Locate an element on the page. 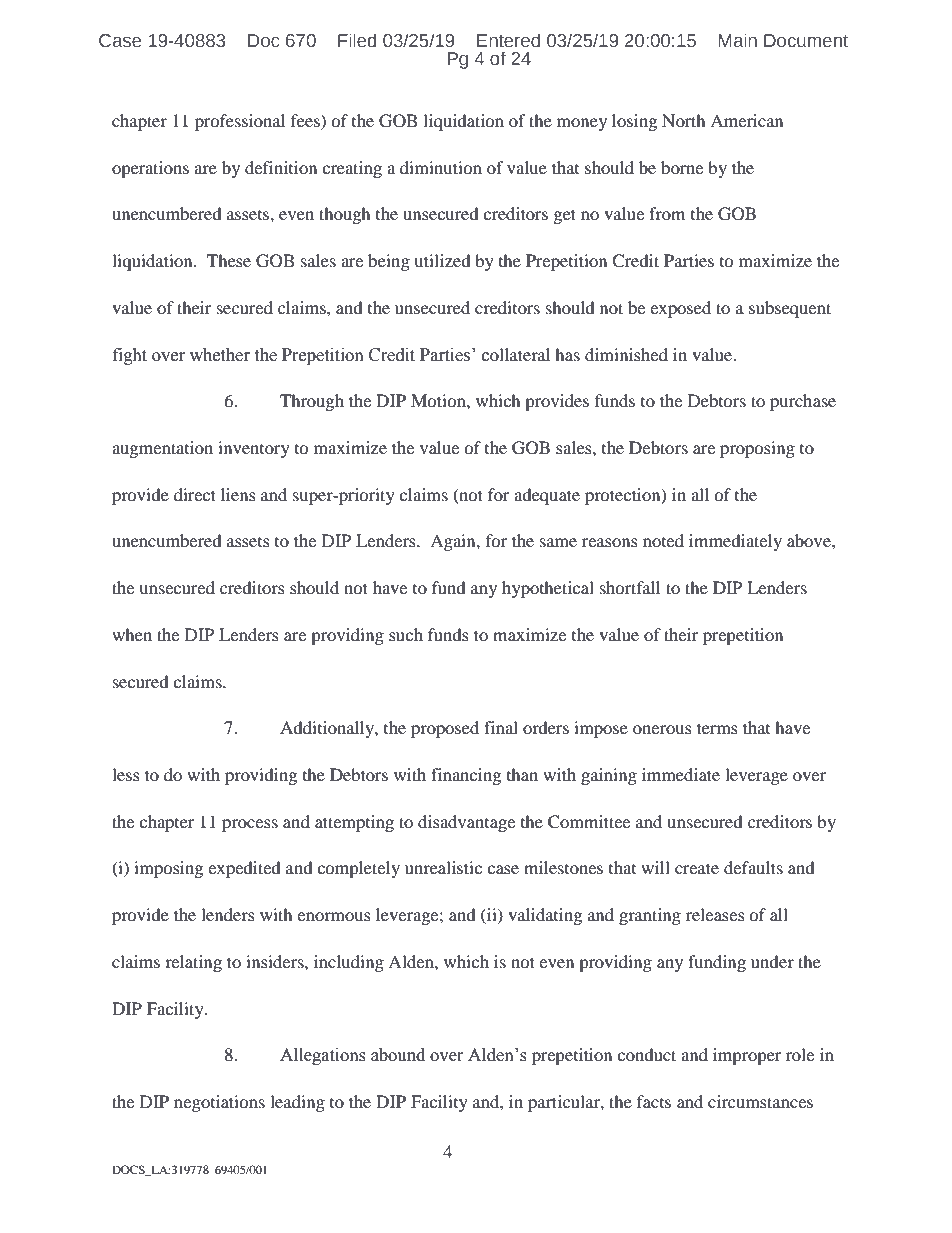 This page has height=1233, width=952. Entered is located at coordinates (508, 40).
